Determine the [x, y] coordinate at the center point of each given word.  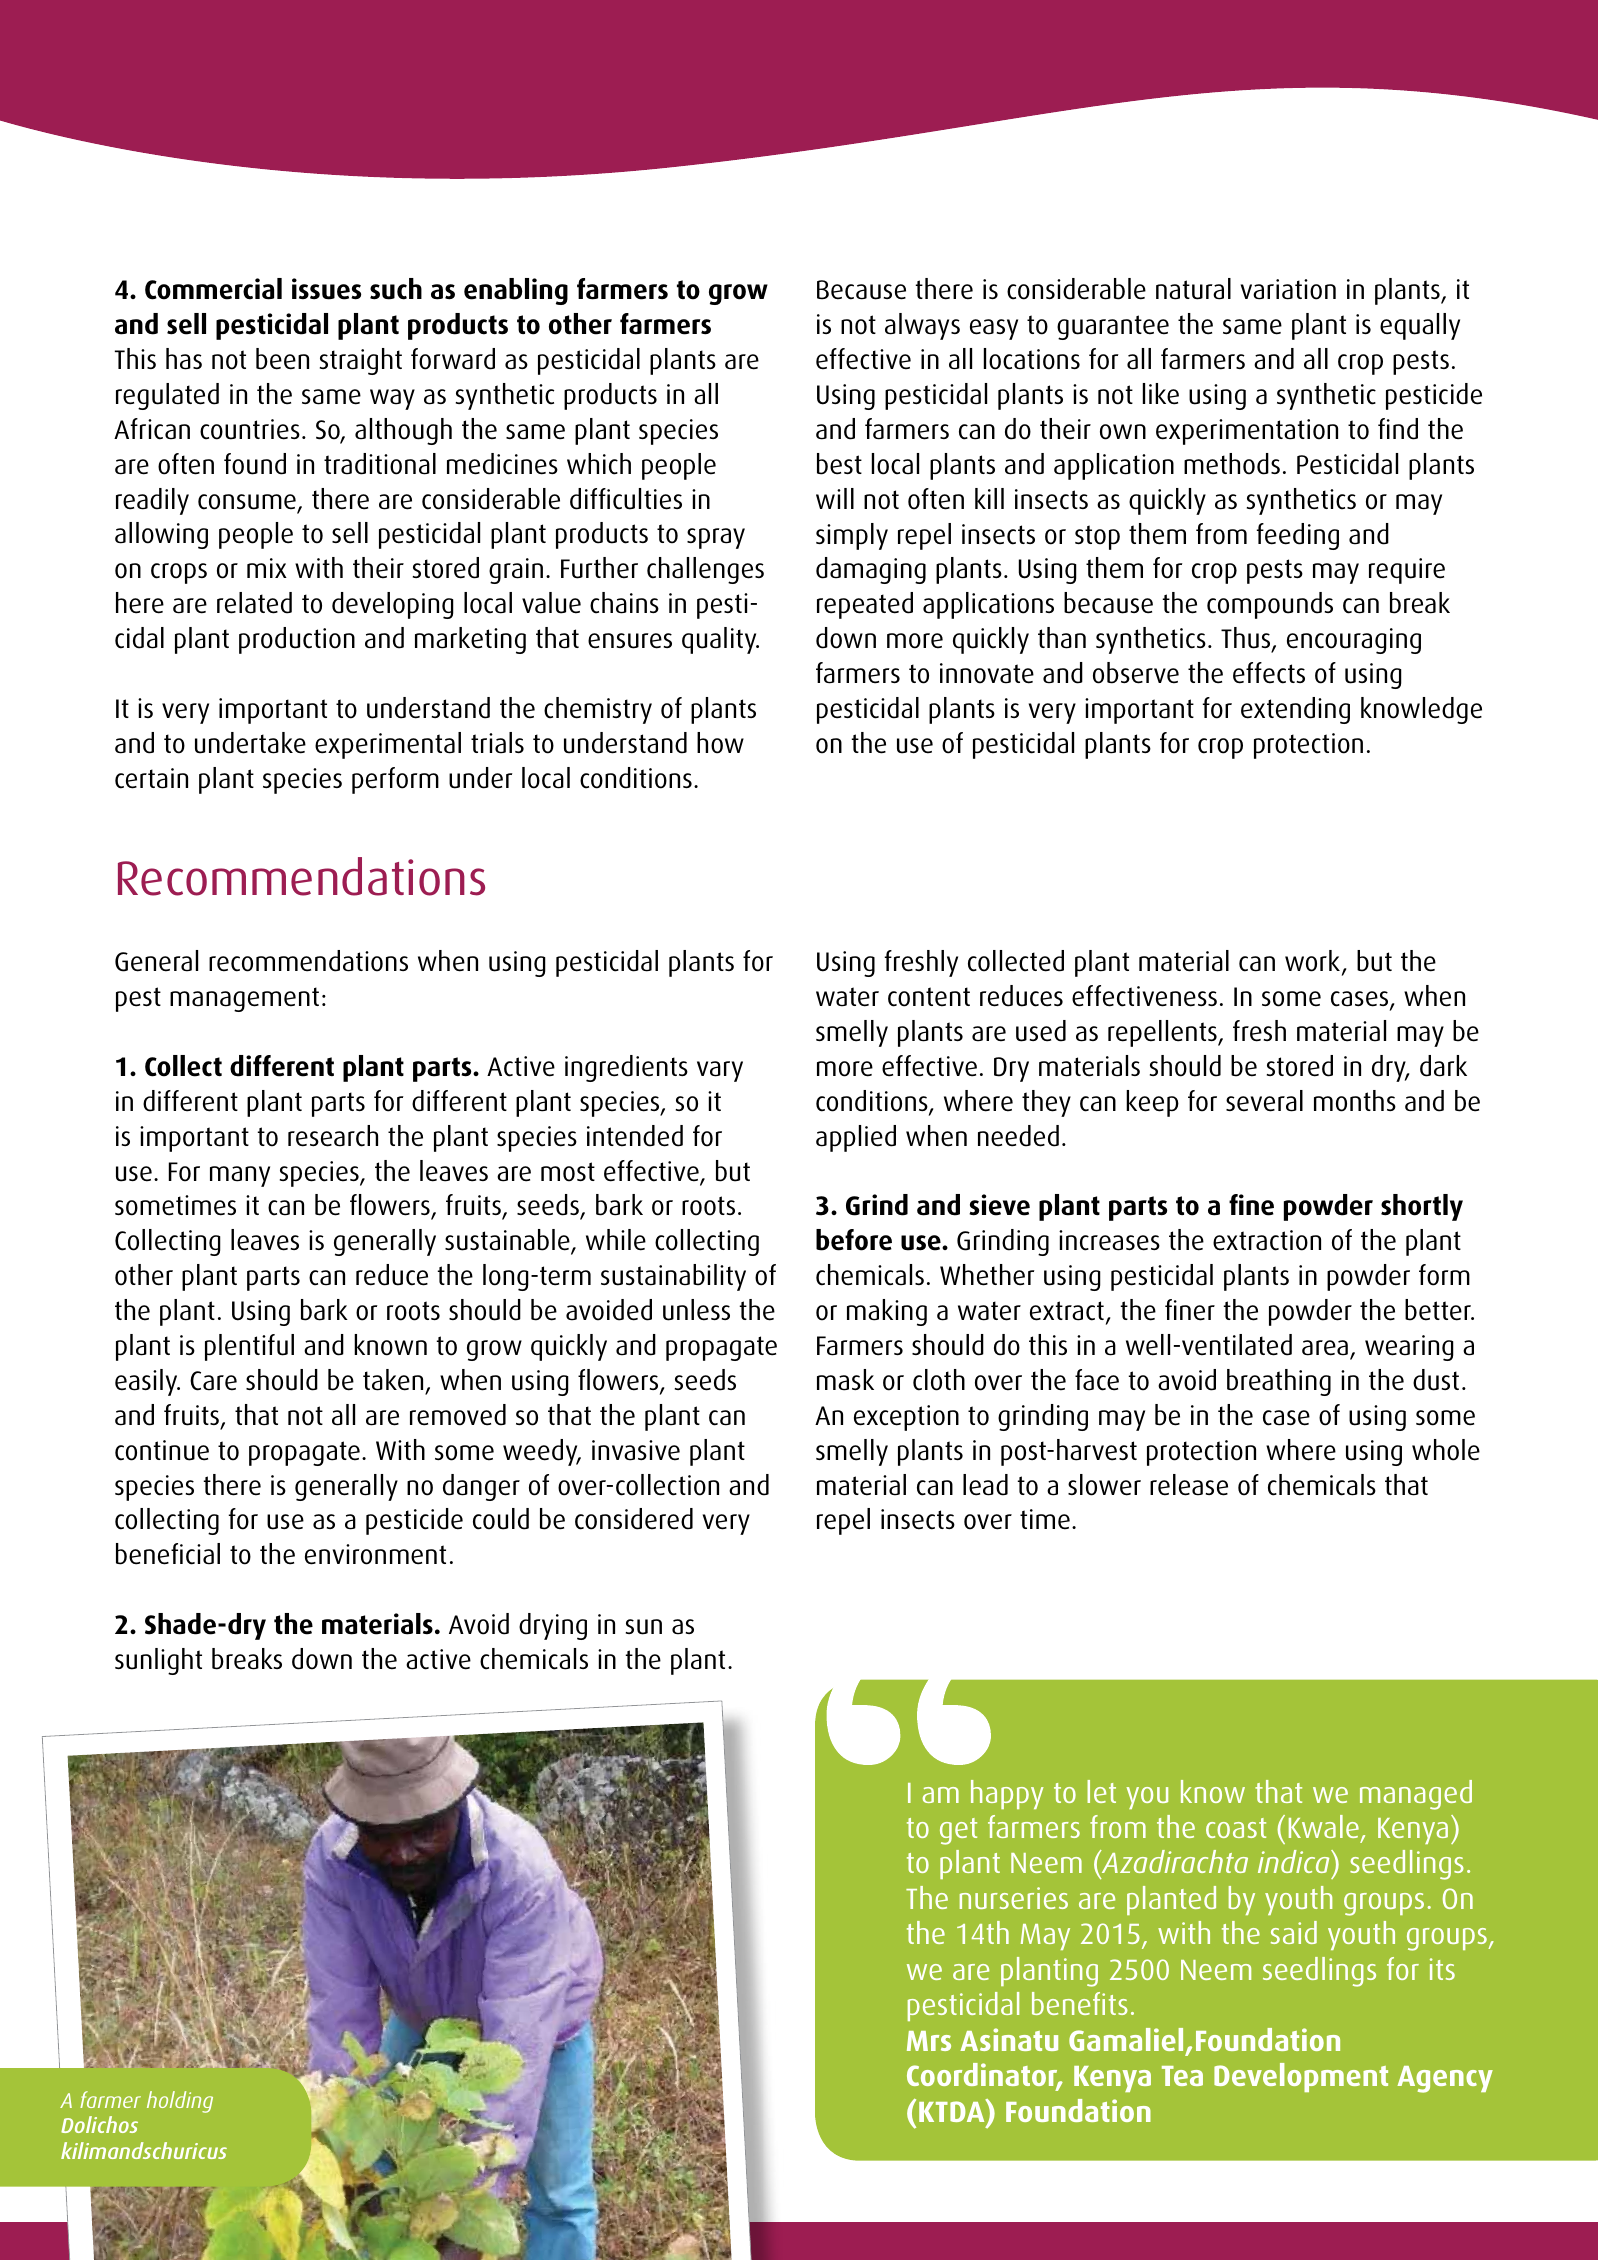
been [282, 359]
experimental [388, 745]
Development [1301, 2077]
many [240, 1176]
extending [1295, 710]
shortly [1422, 1207]
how [720, 743]
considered [634, 1519]
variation [1288, 289]
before [854, 1240]
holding [180, 2102]
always [922, 326]
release [1189, 1485]
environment [375, 1554]
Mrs [929, 2041]
